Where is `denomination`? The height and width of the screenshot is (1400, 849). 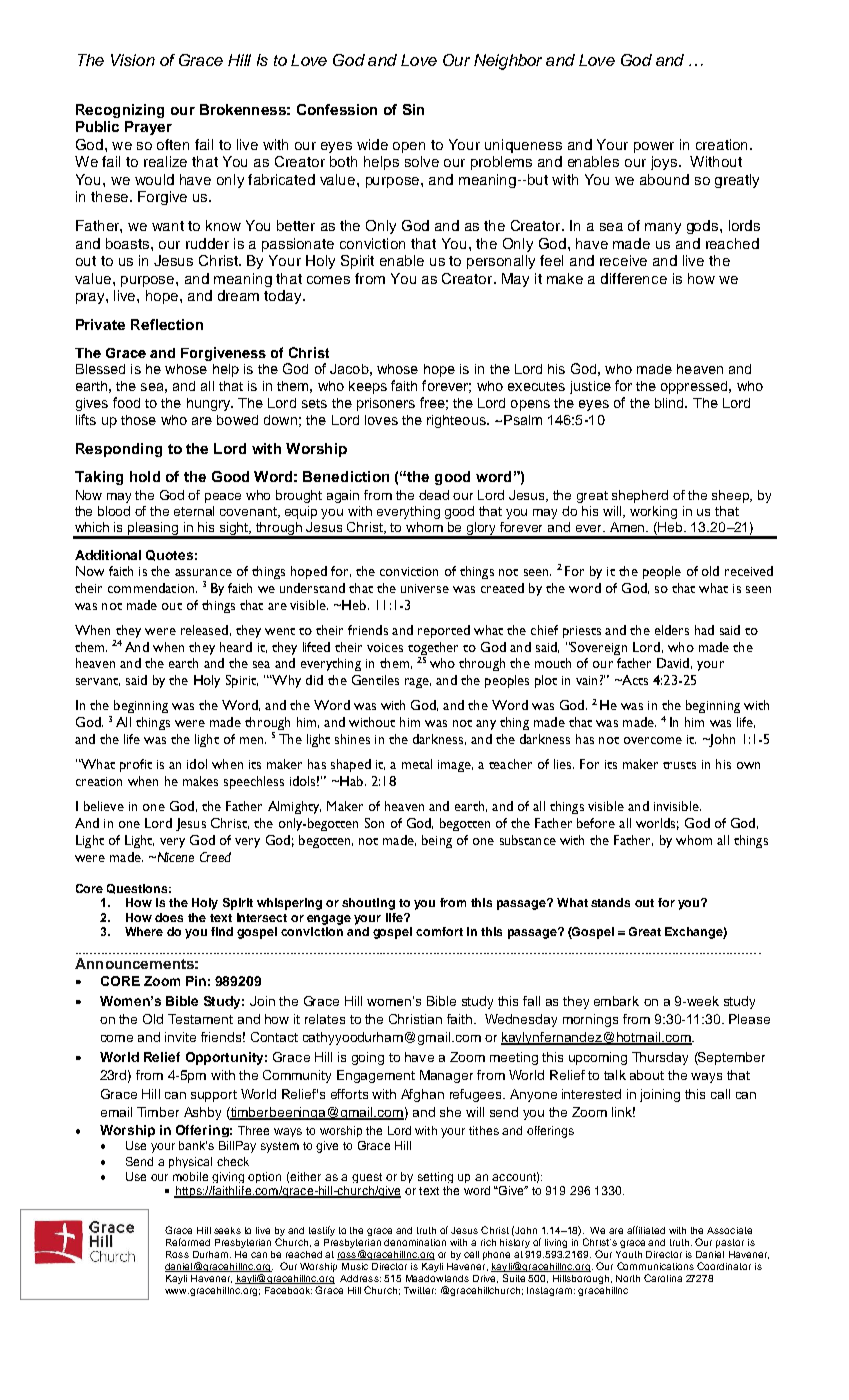
denomination is located at coordinates (415, 1242).
